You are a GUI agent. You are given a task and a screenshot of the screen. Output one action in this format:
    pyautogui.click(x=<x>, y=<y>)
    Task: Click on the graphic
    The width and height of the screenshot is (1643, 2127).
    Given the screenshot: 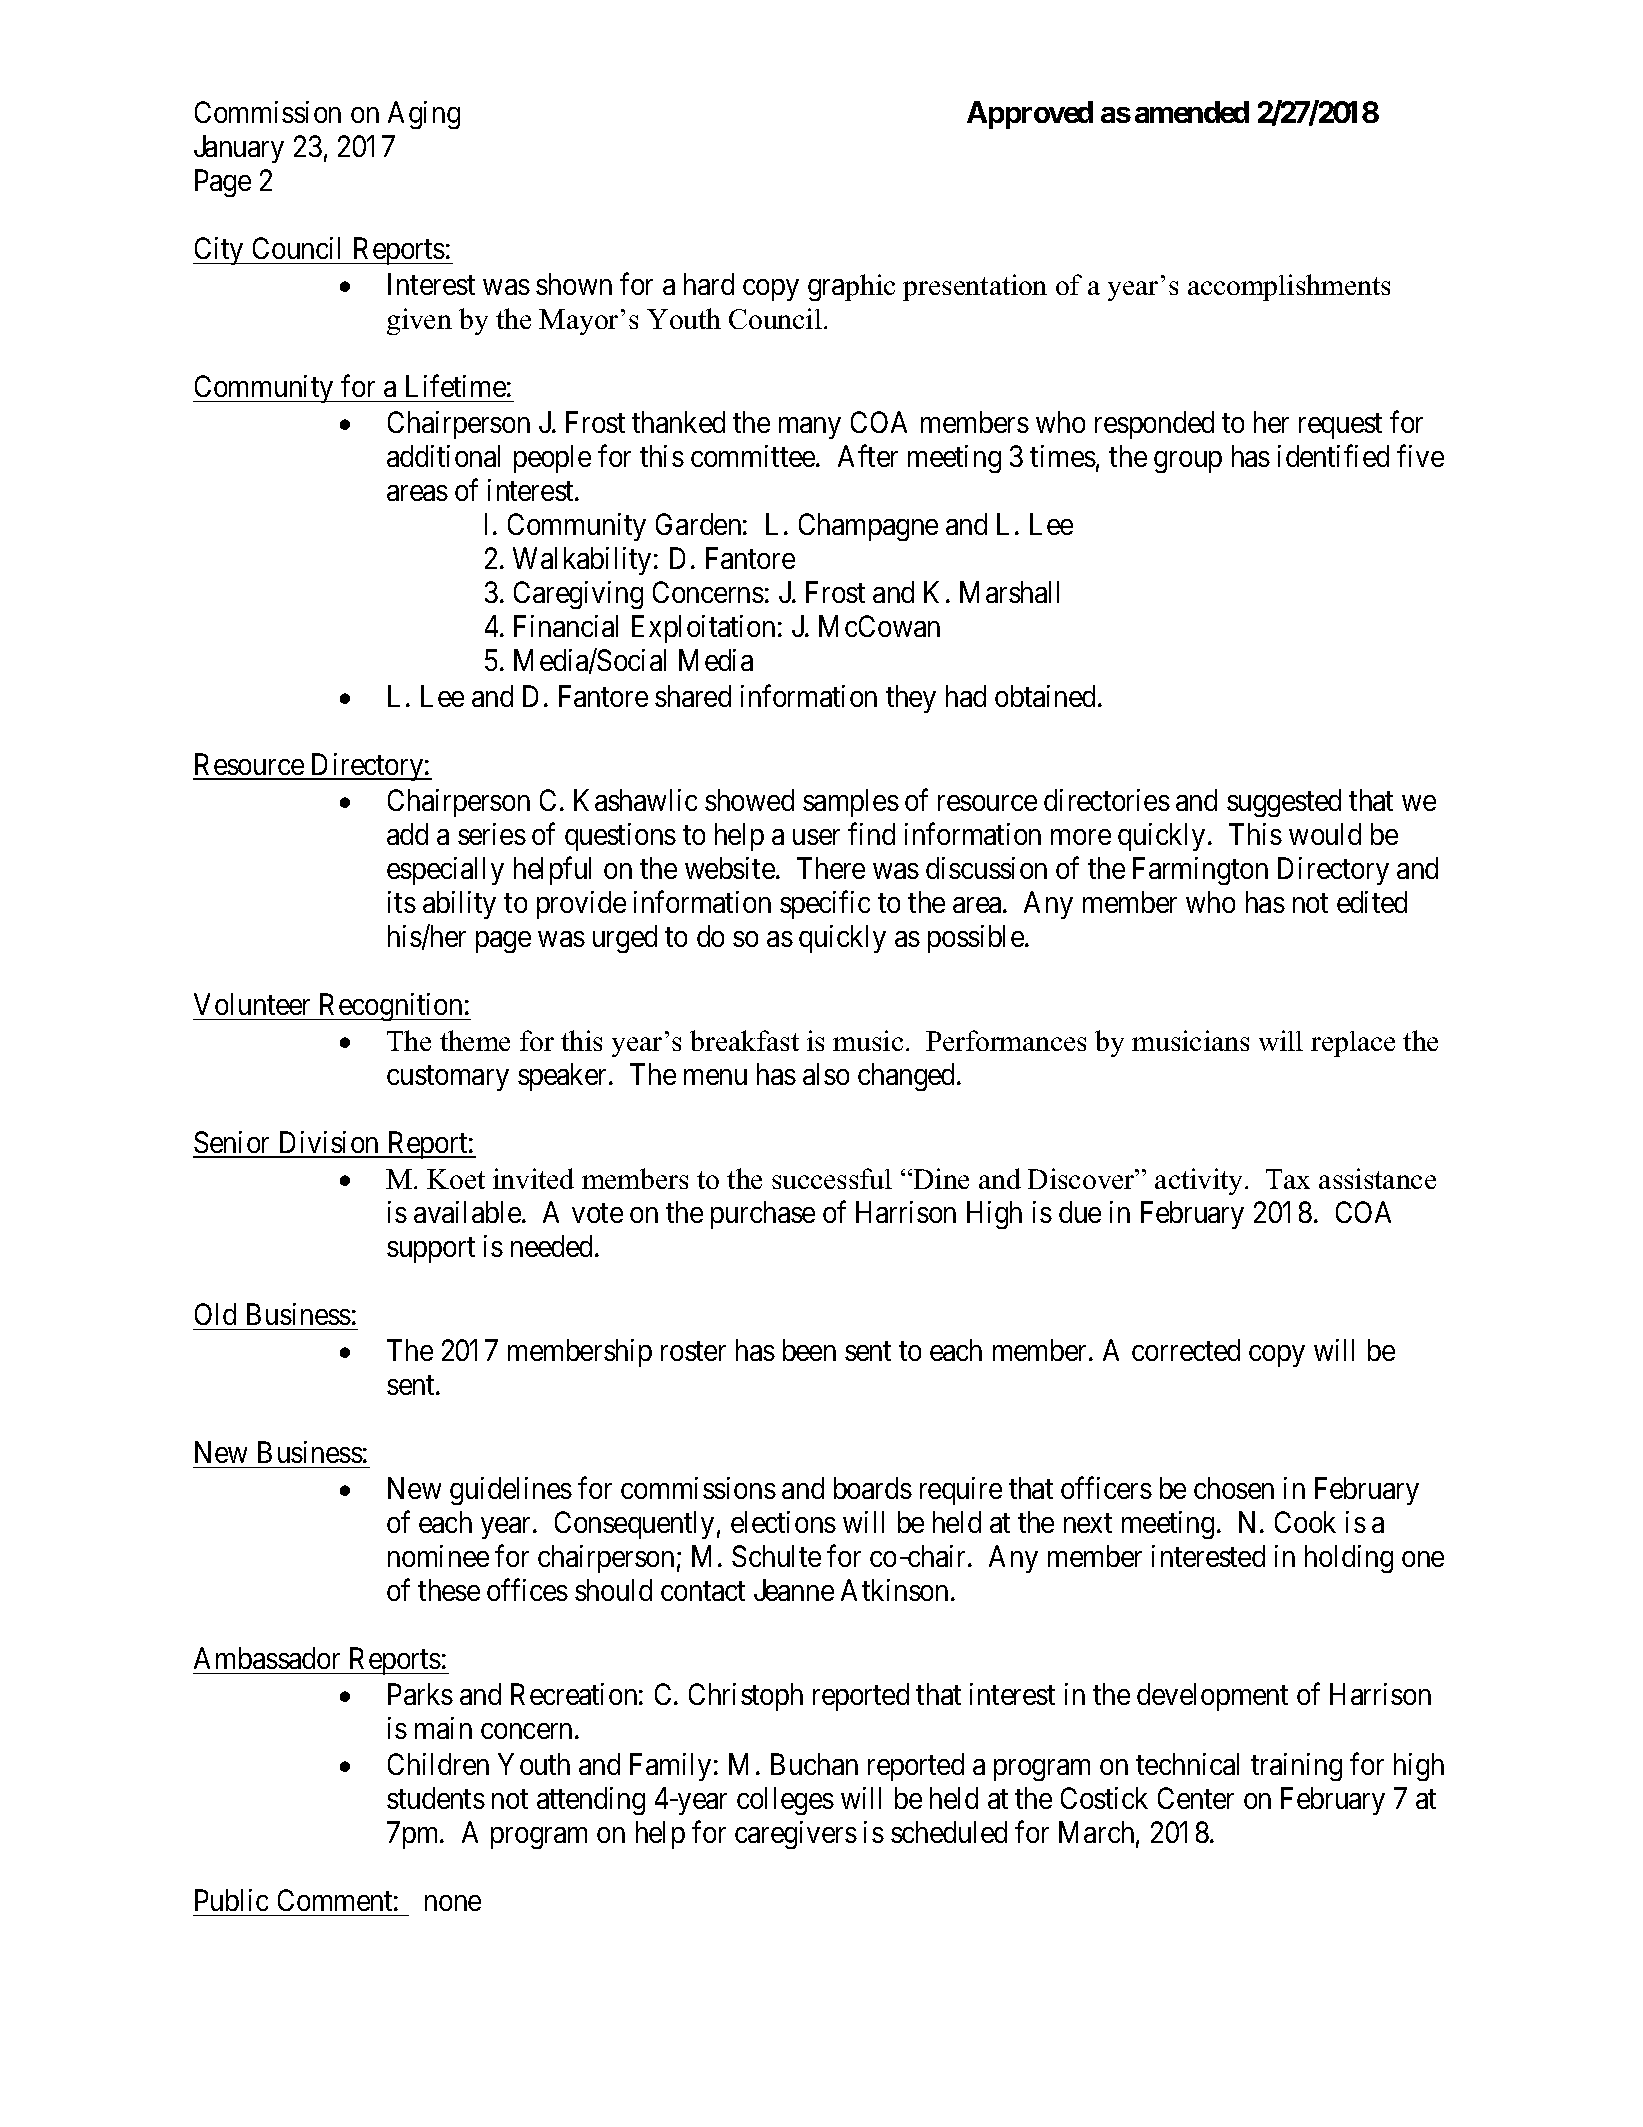 What is the action you would take?
    pyautogui.click(x=851, y=287)
